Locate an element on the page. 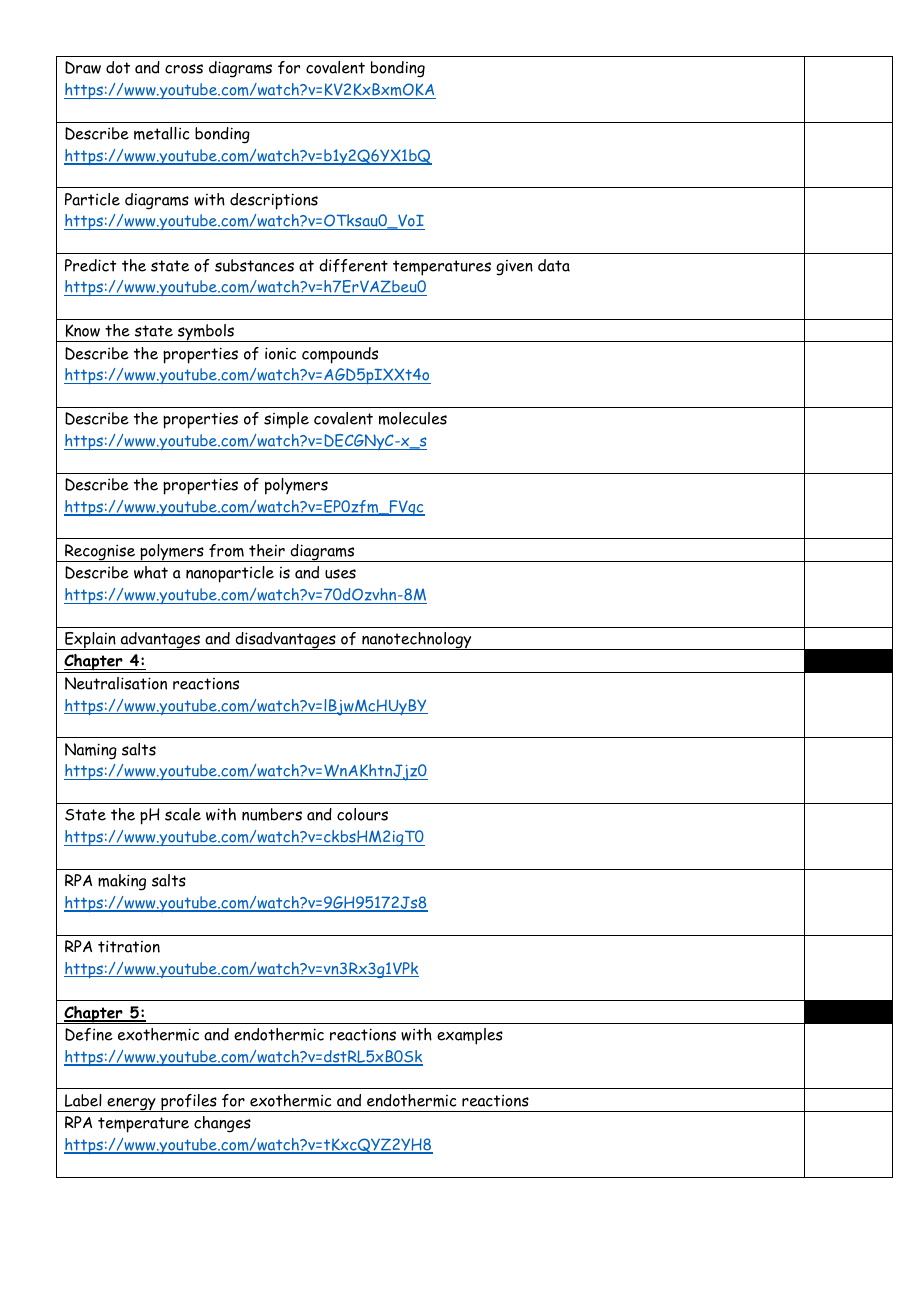  given is located at coordinates (514, 268).
